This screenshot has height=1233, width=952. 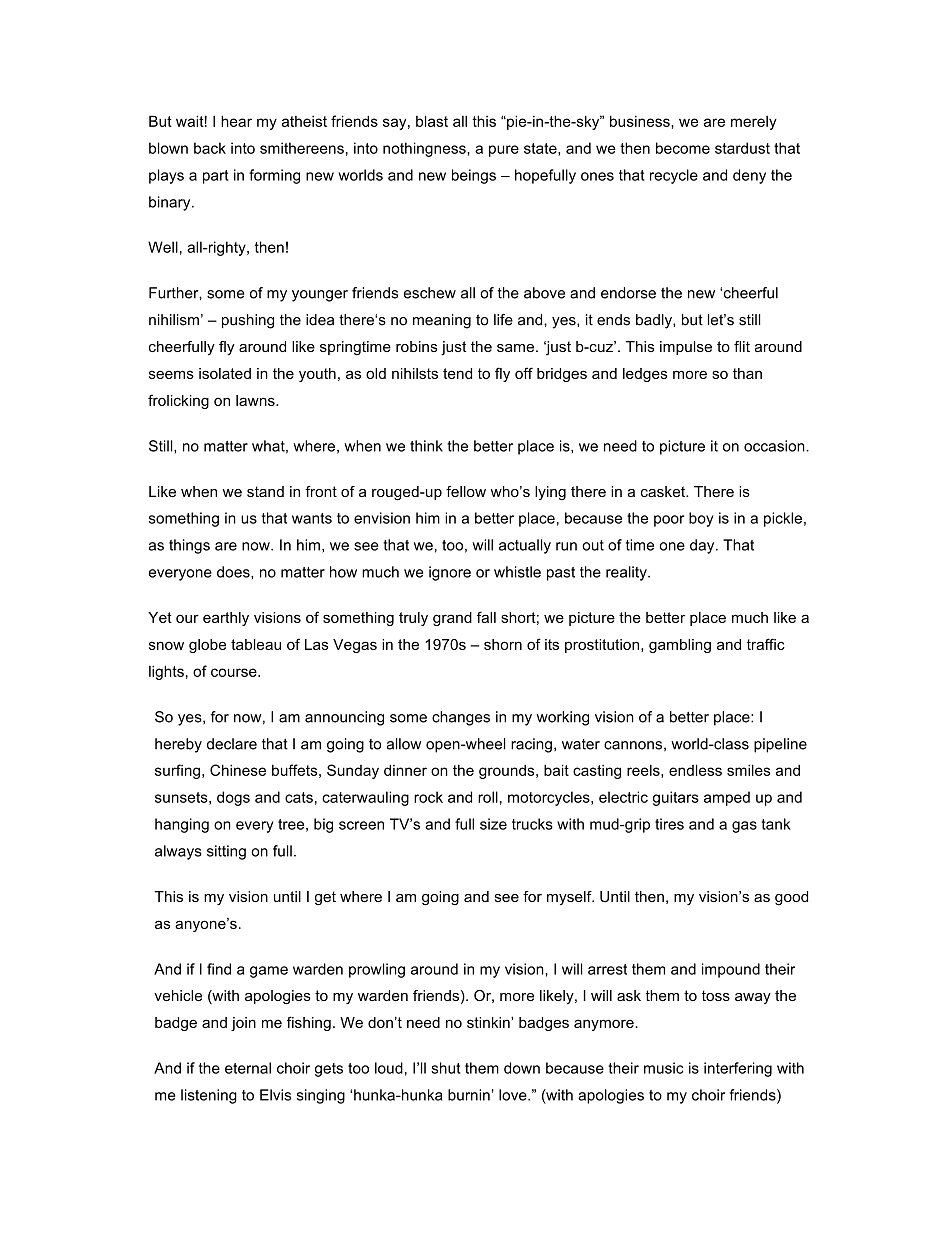 I want to click on sitting, so click(x=226, y=852).
